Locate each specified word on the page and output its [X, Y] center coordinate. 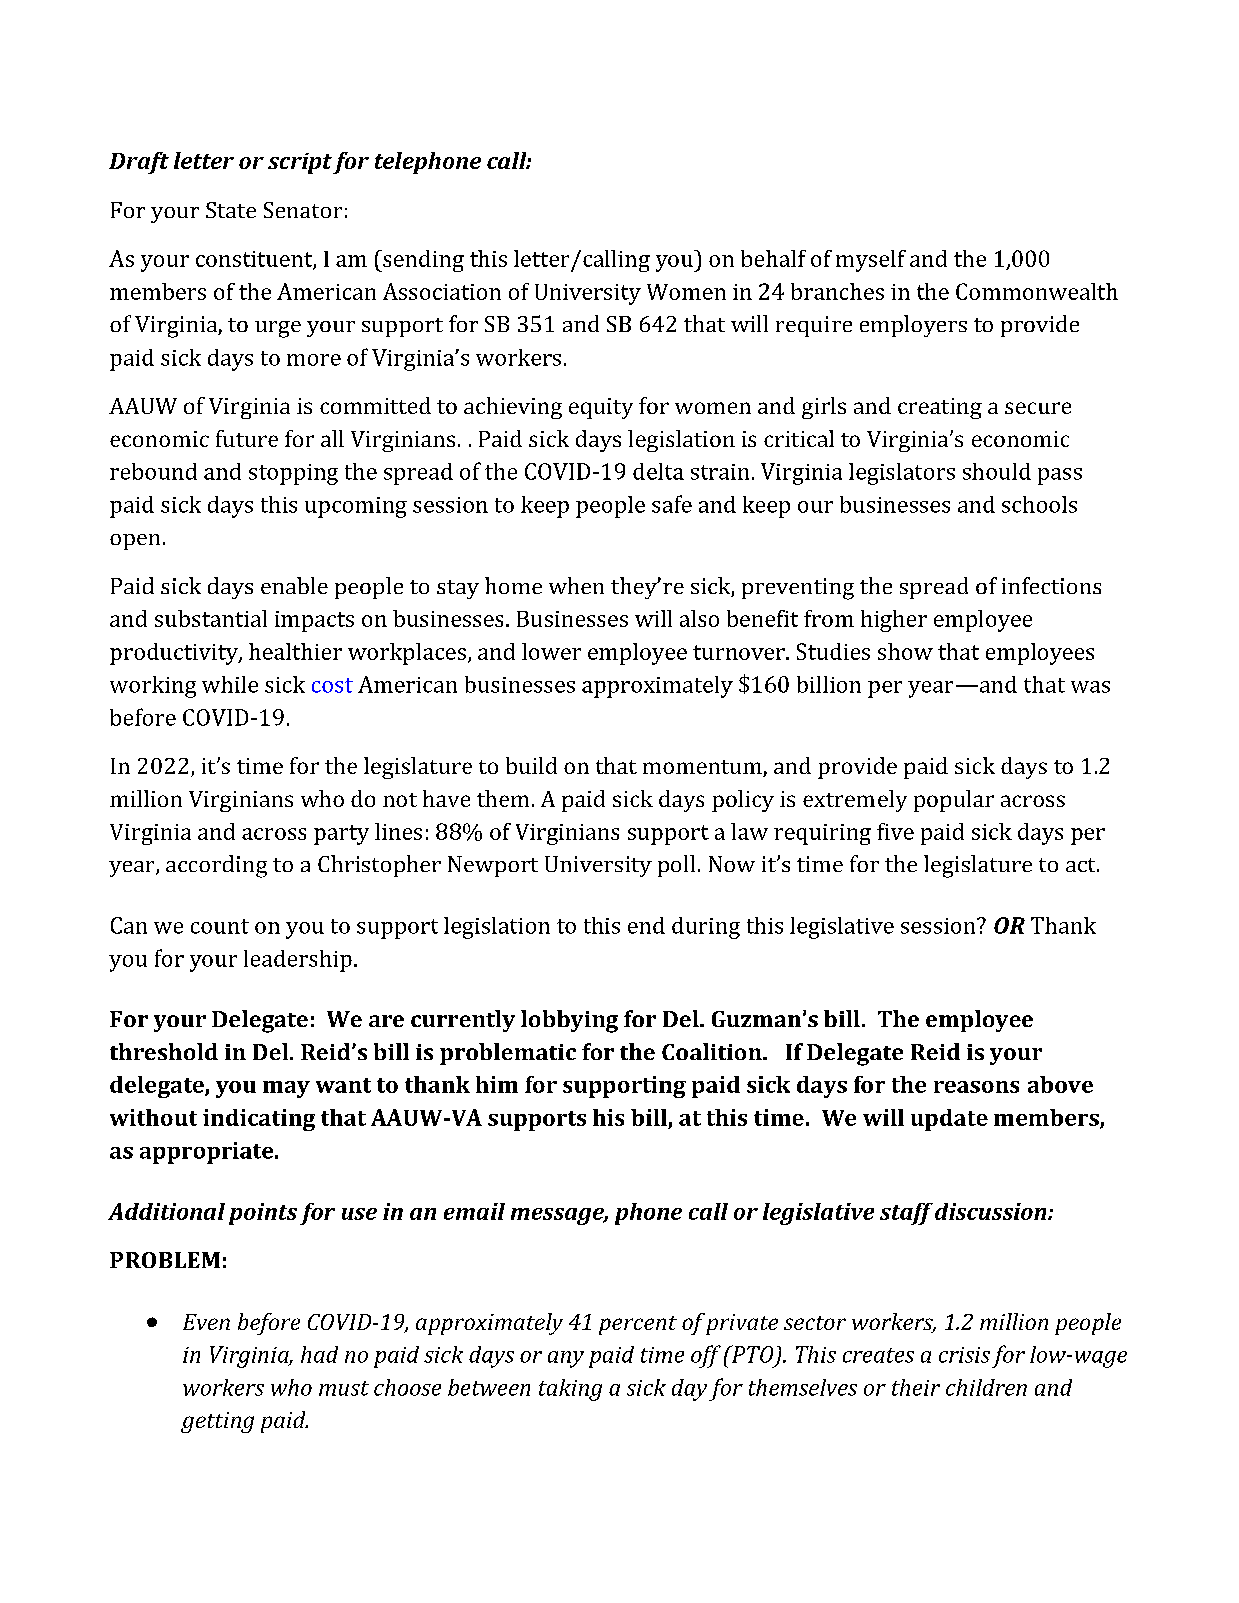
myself [871, 261]
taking [570, 1390]
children [986, 1387]
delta [658, 471]
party [341, 835]
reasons [976, 1087]
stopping [293, 474]
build [531, 765]
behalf [773, 258]
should [997, 471]
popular [954, 801]
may [286, 1089]
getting [217, 1422]
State [231, 210]
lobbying [569, 1021]
